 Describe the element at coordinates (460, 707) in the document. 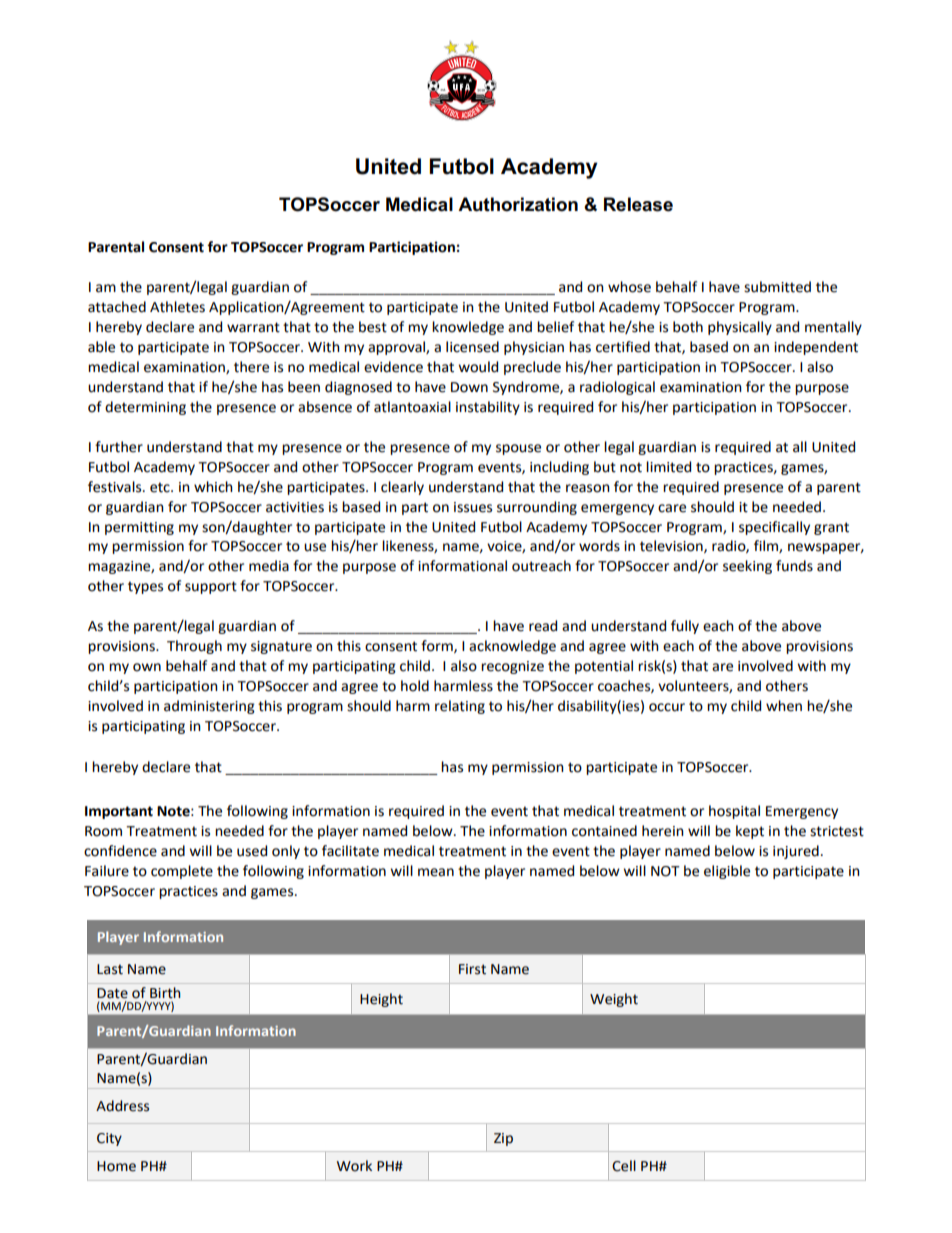

I see `relating` at that location.
